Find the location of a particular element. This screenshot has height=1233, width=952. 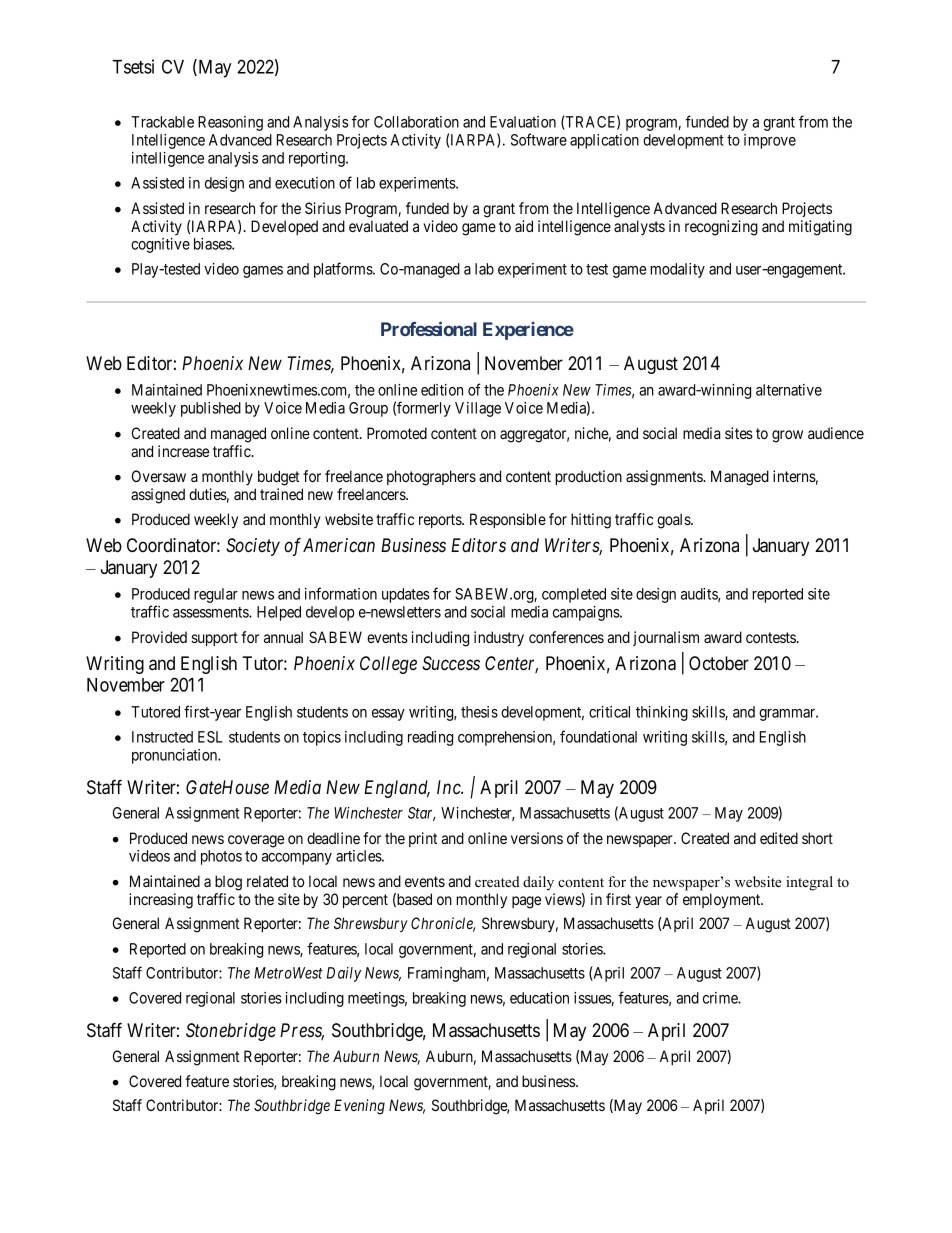

reading is located at coordinates (430, 738).
